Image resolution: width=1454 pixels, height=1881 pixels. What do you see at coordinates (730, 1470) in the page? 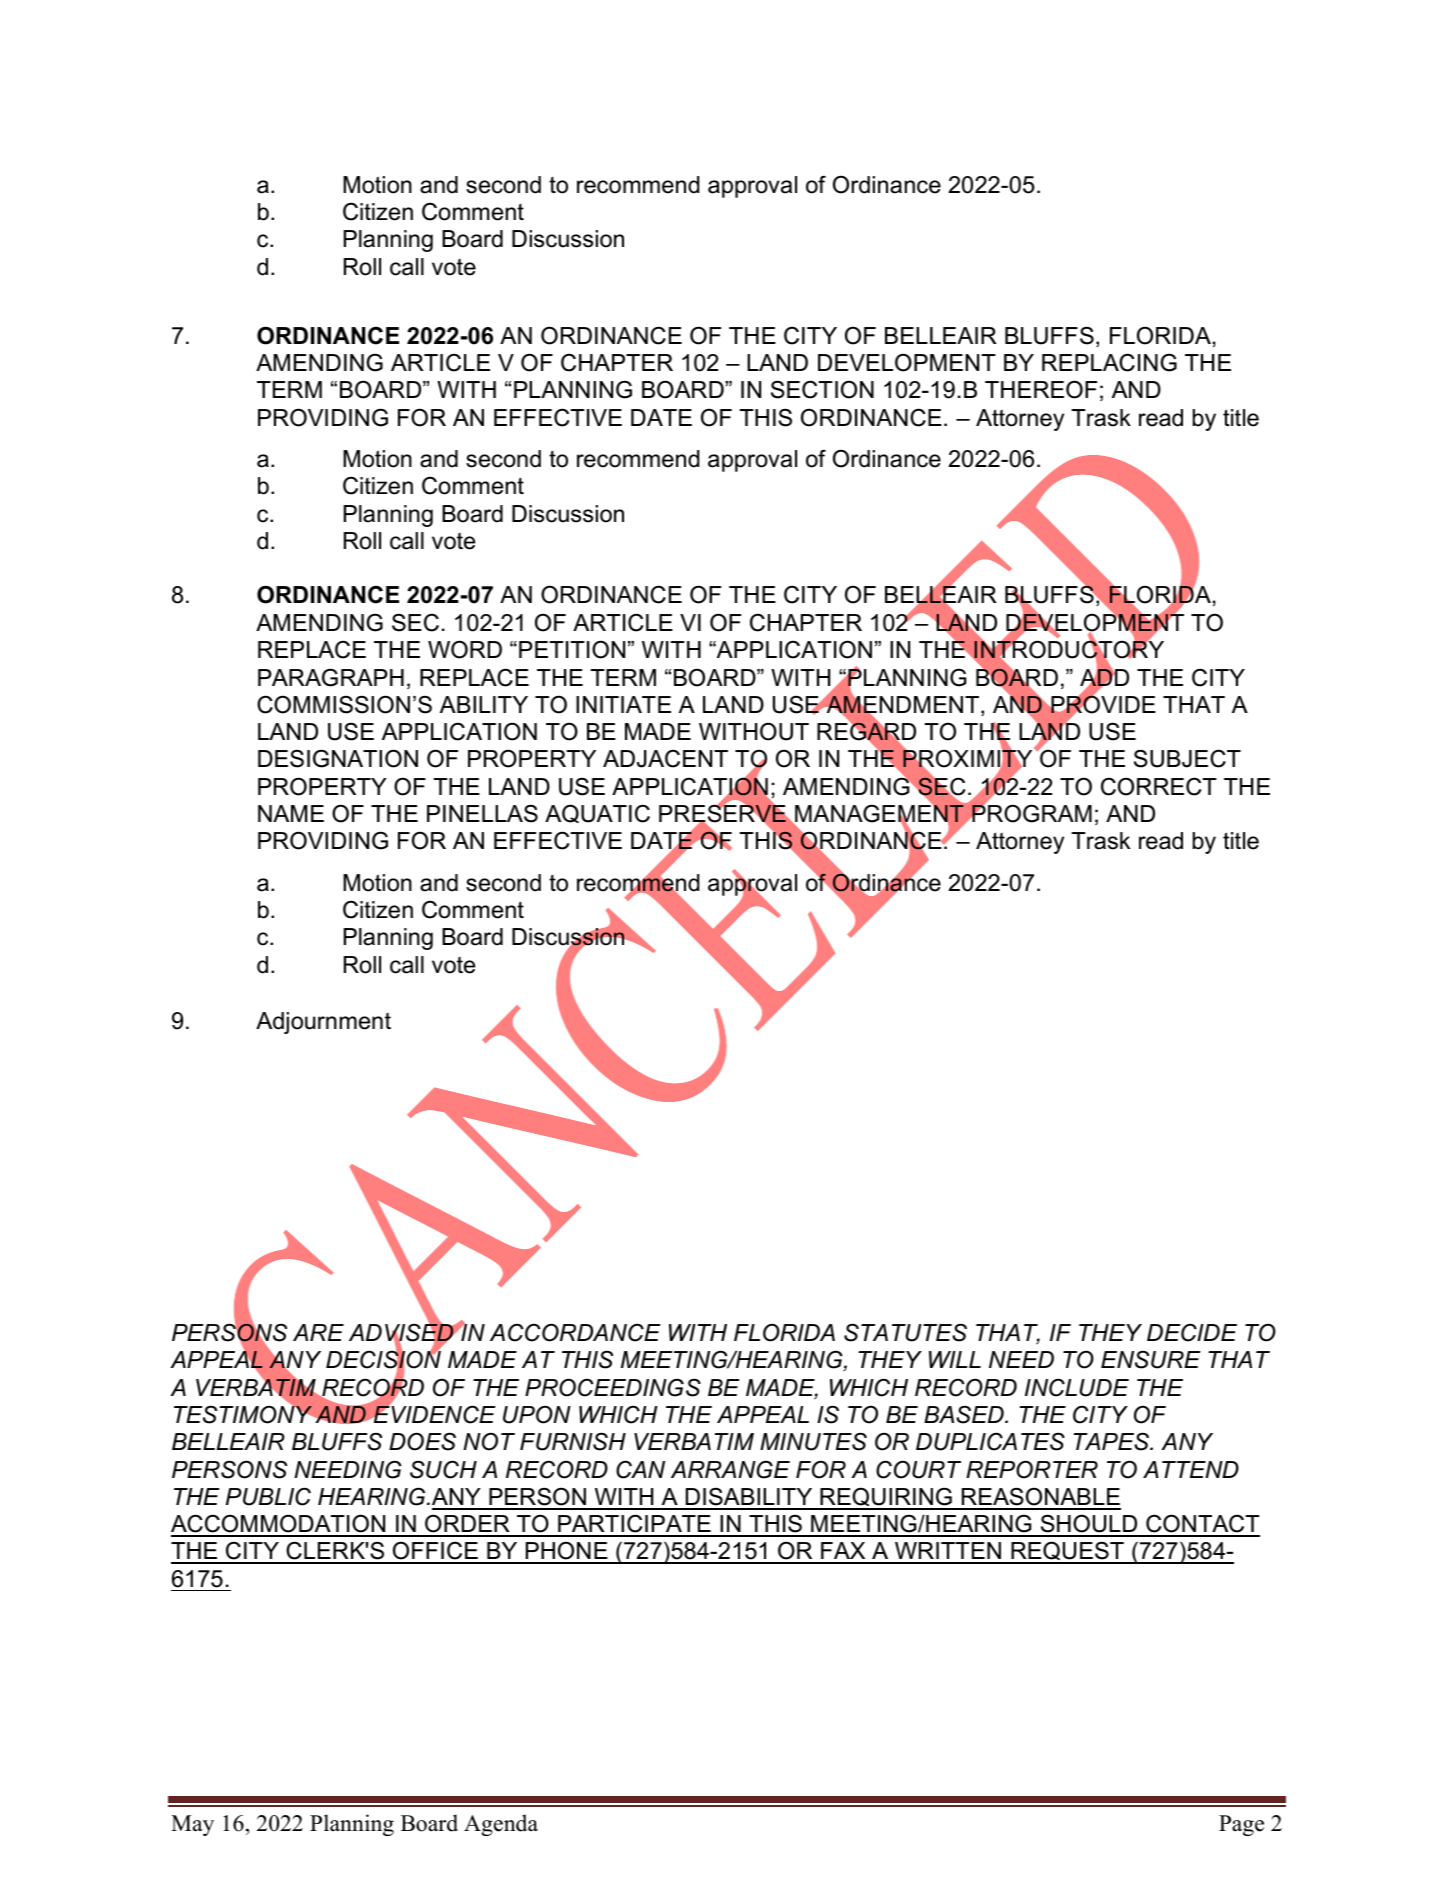
I see `ARRANGE` at bounding box center [730, 1470].
